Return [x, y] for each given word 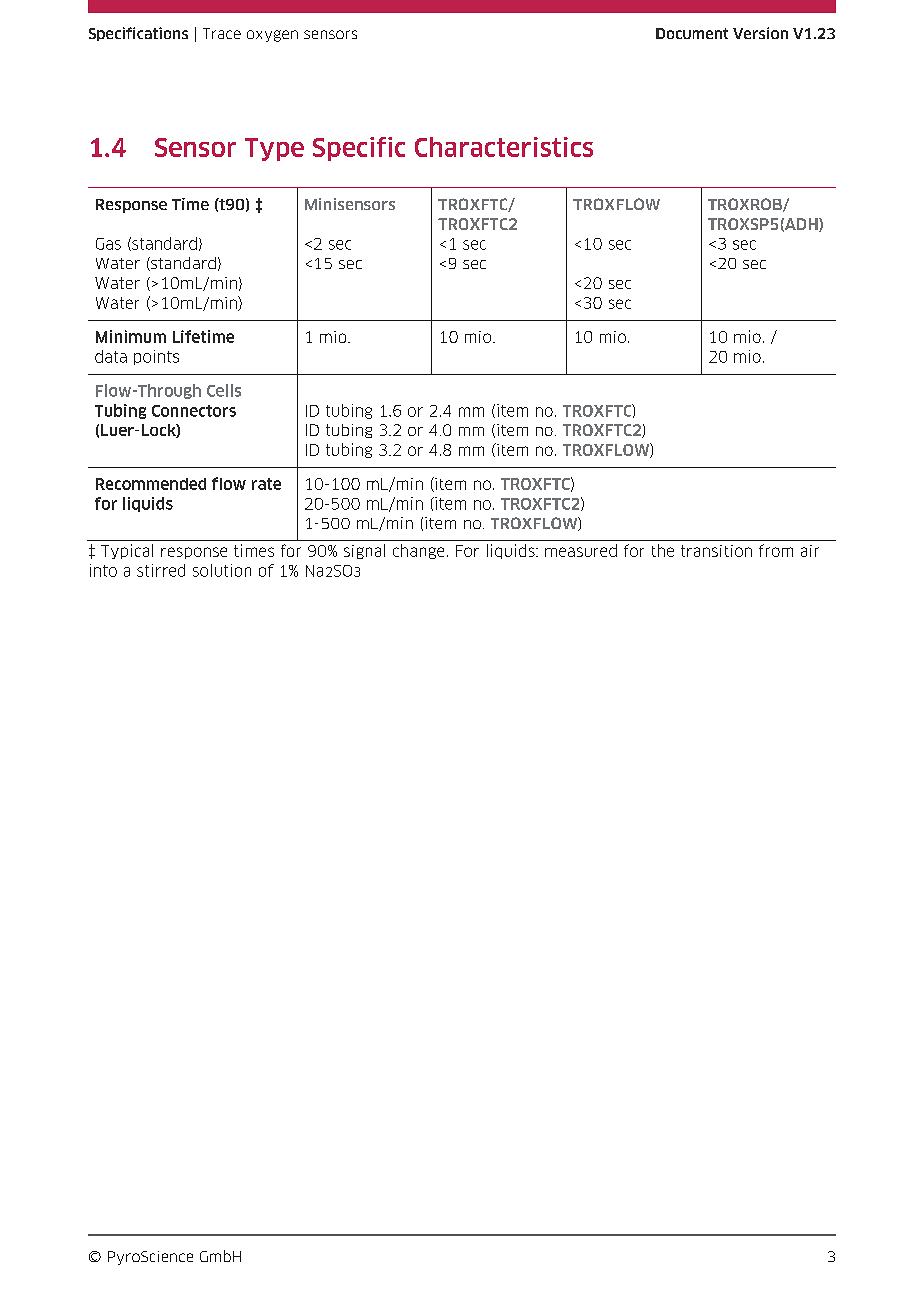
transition [716, 551]
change [418, 551]
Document [692, 33]
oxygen [272, 36]
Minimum [131, 336]
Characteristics [504, 147]
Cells [224, 390]
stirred [161, 570]
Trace [222, 33]
